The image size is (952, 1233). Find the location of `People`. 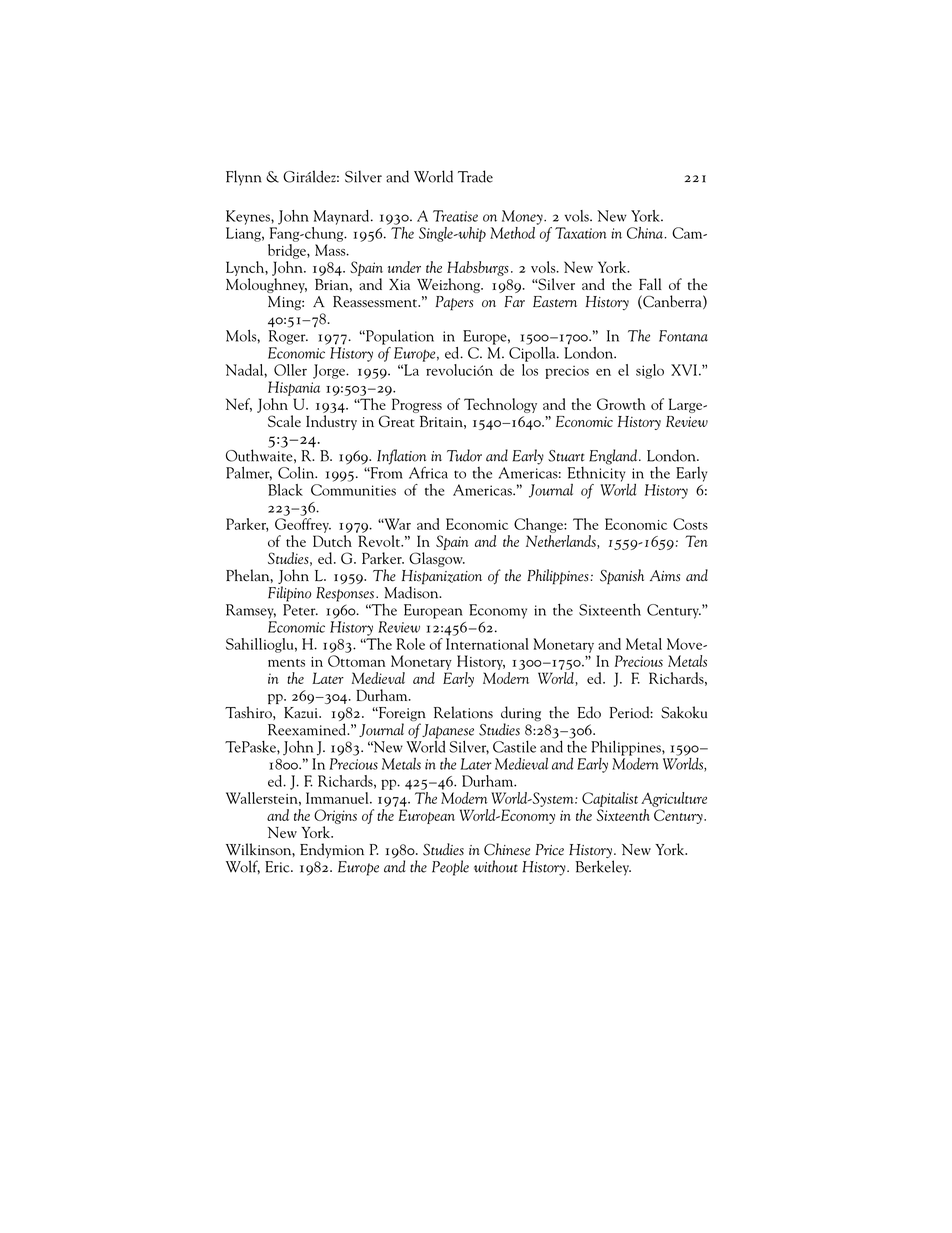

People is located at coordinates (450, 868).
